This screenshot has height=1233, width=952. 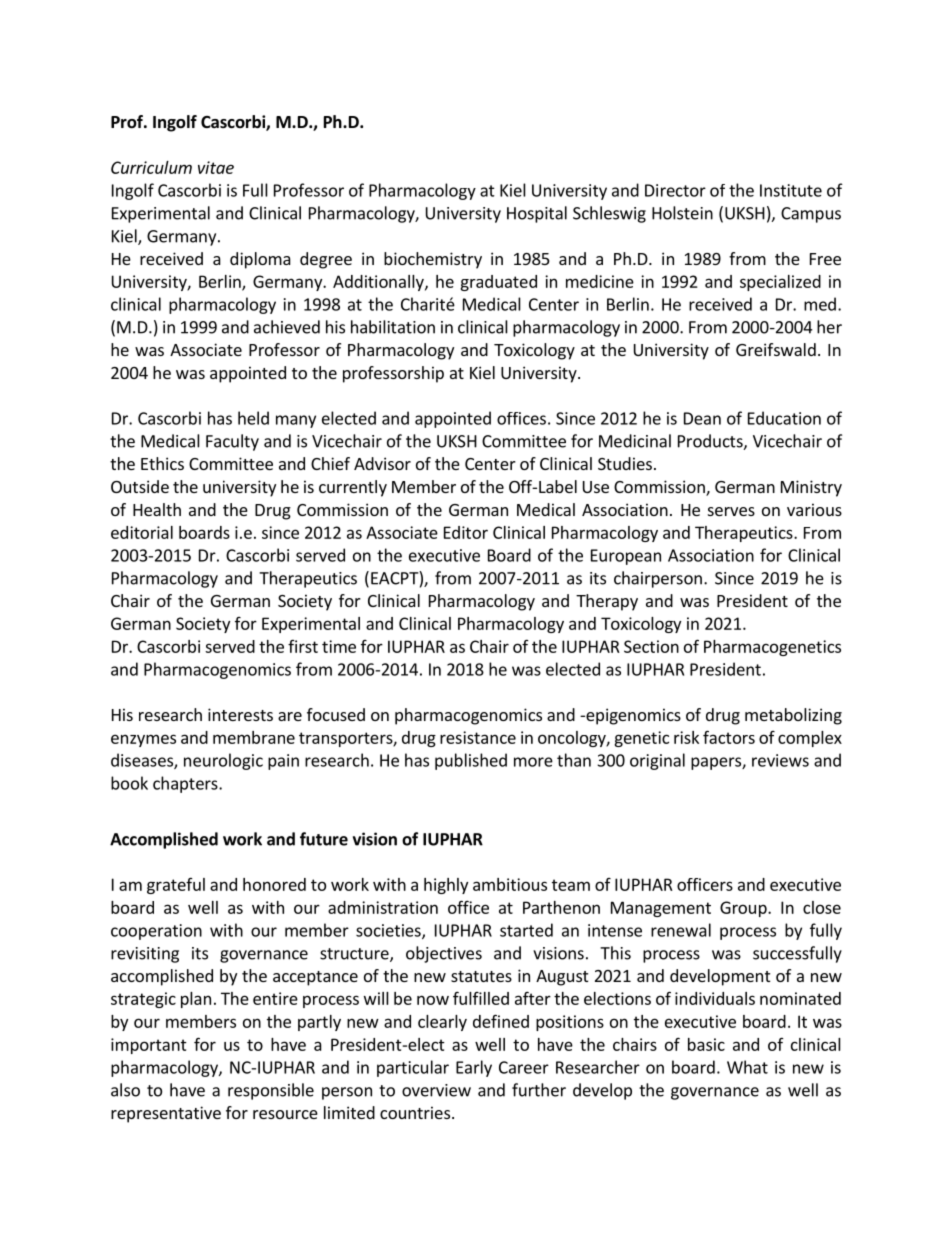 I want to click on Institute, so click(x=791, y=190).
